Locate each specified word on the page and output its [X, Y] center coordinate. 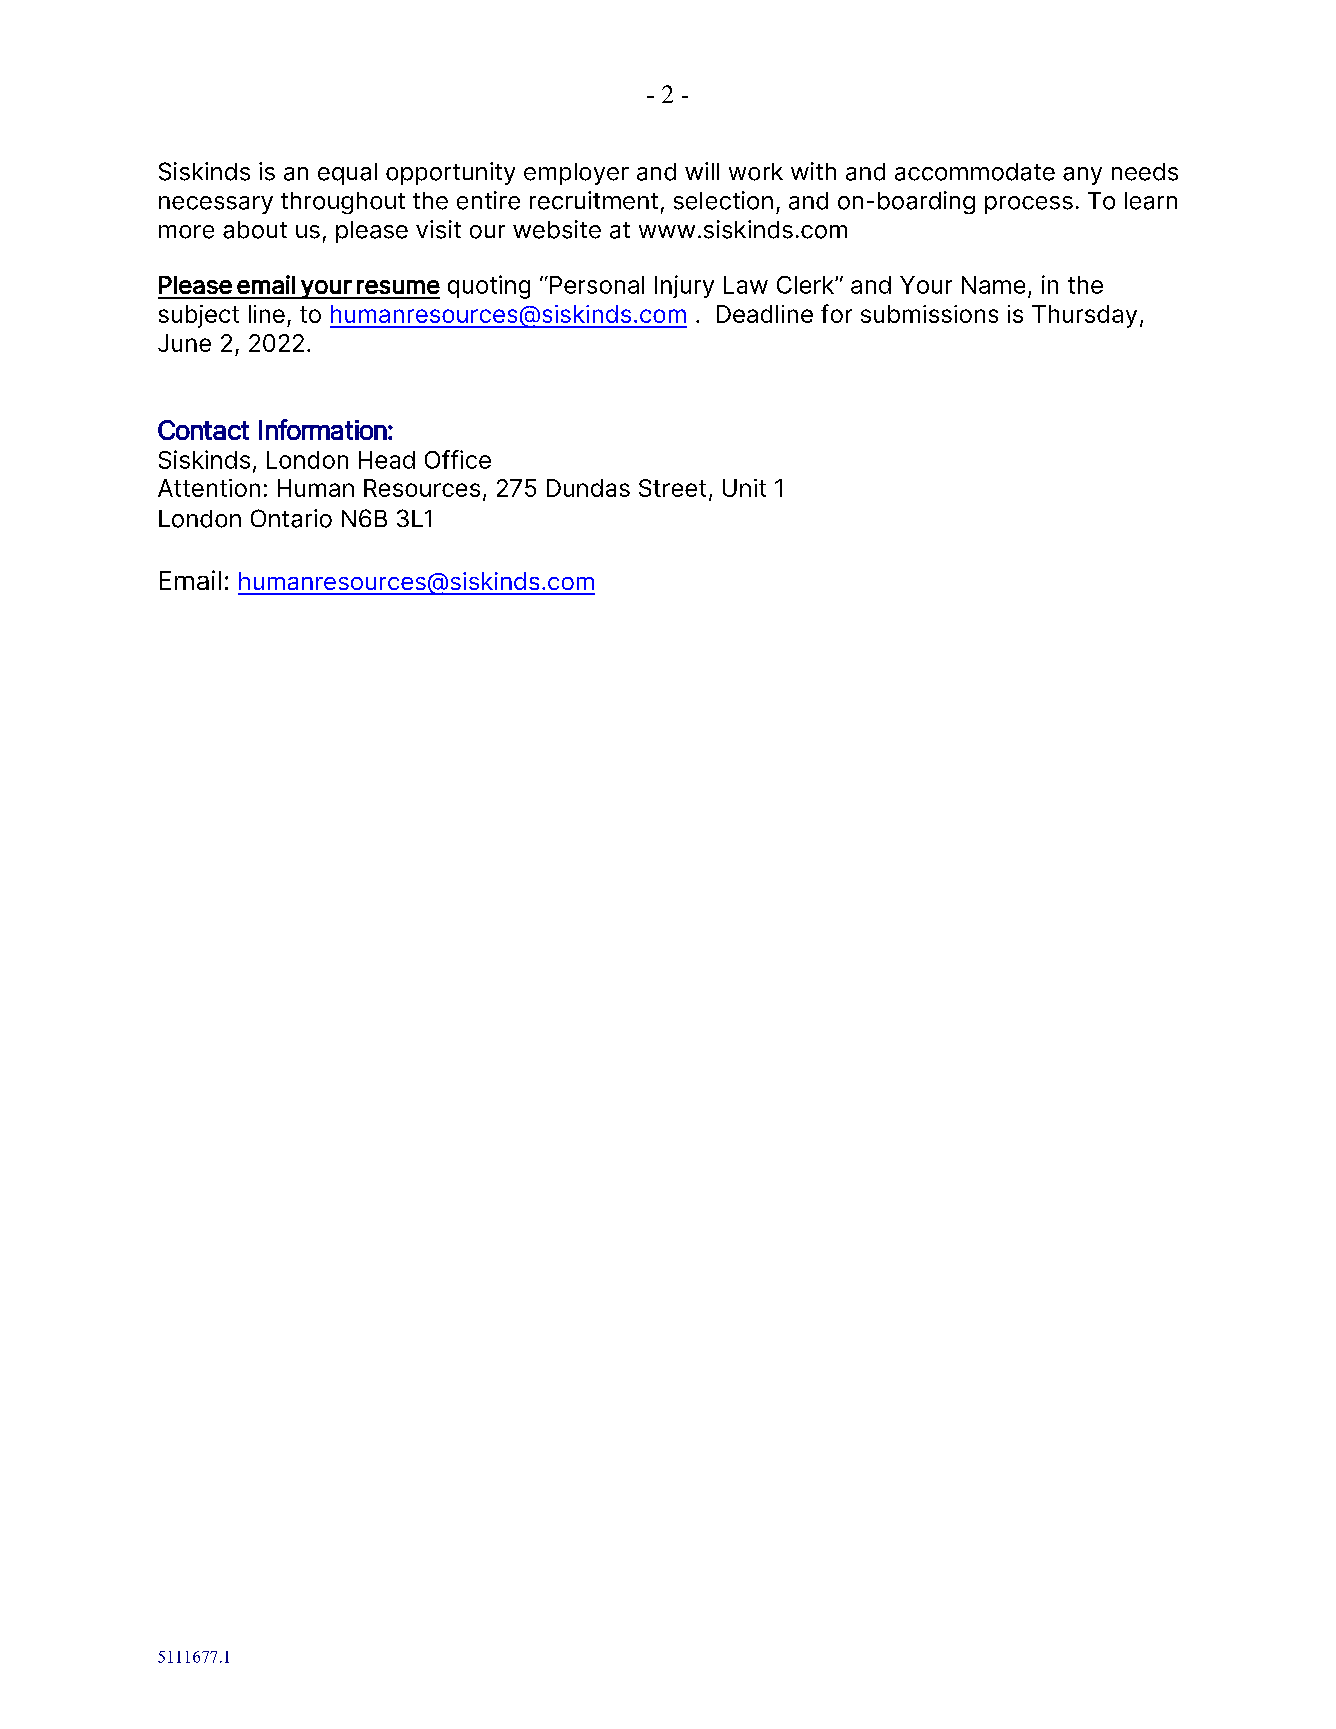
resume [398, 287]
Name [993, 285]
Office [458, 459]
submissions [929, 314]
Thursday [1084, 316]
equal [347, 174]
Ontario [291, 518]
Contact [203, 430]
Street [672, 488]
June [184, 343]
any [1082, 176]
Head [387, 460]
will [702, 171]
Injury [684, 286]
